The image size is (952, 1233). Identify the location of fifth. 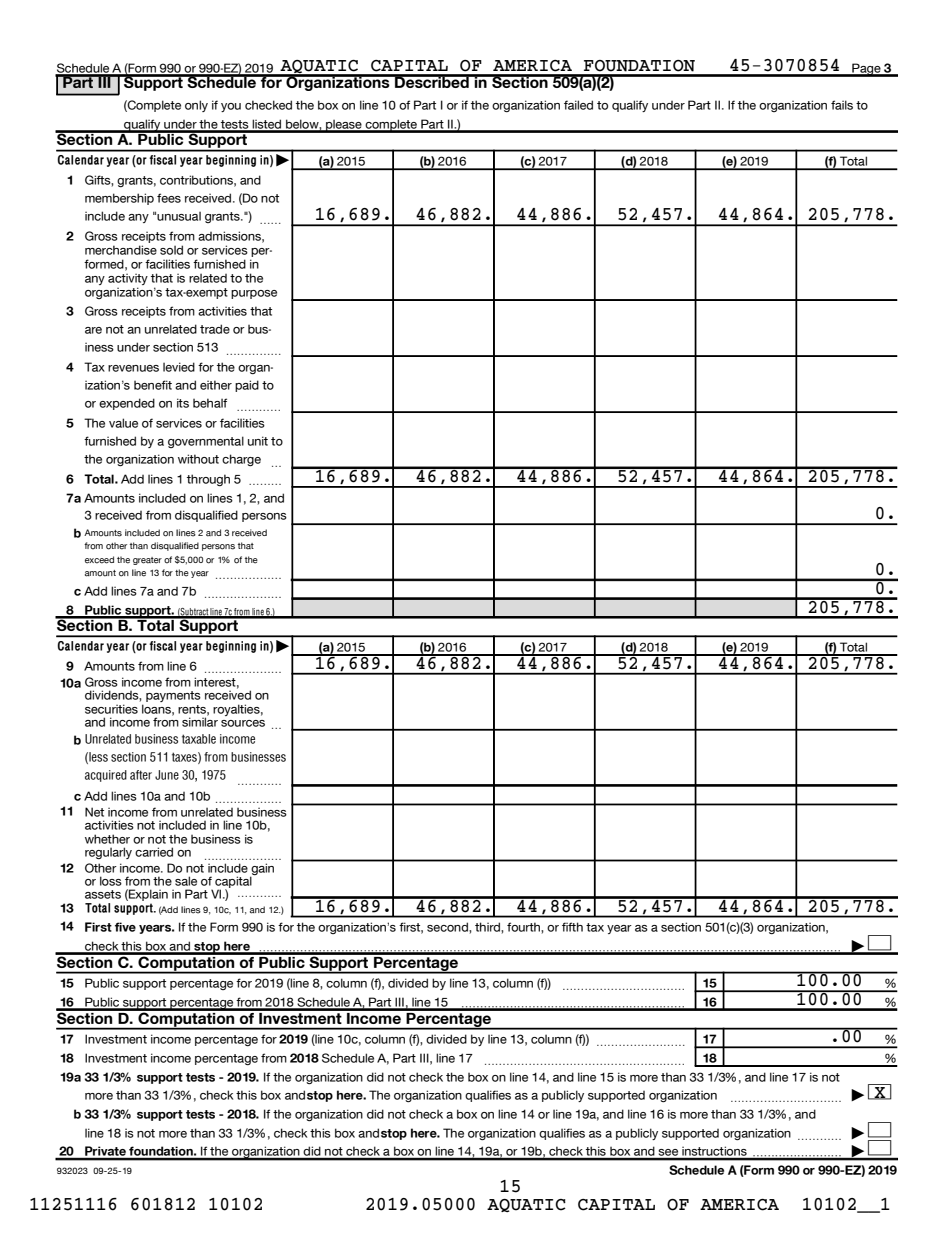
(572, 927).
